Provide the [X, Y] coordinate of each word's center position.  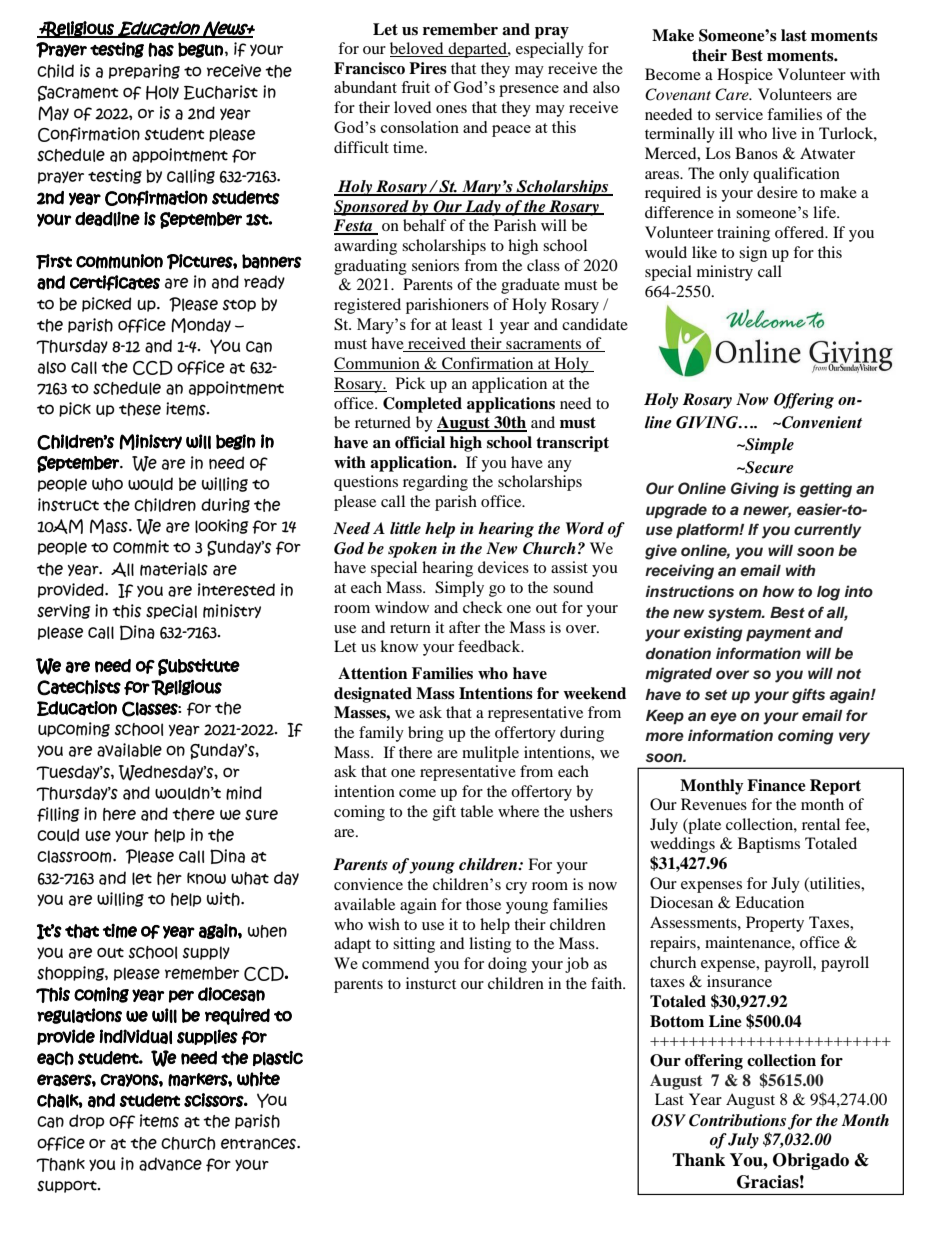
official [420, 442]
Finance [776, 785]
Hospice [745, 76]
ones [451, 109]
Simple [768, 446]
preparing [144, 71]
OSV [668, 1120]
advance [170, 1164]
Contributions [737, 1120]
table [476, 811]
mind [244, 793]
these [140, 409]
